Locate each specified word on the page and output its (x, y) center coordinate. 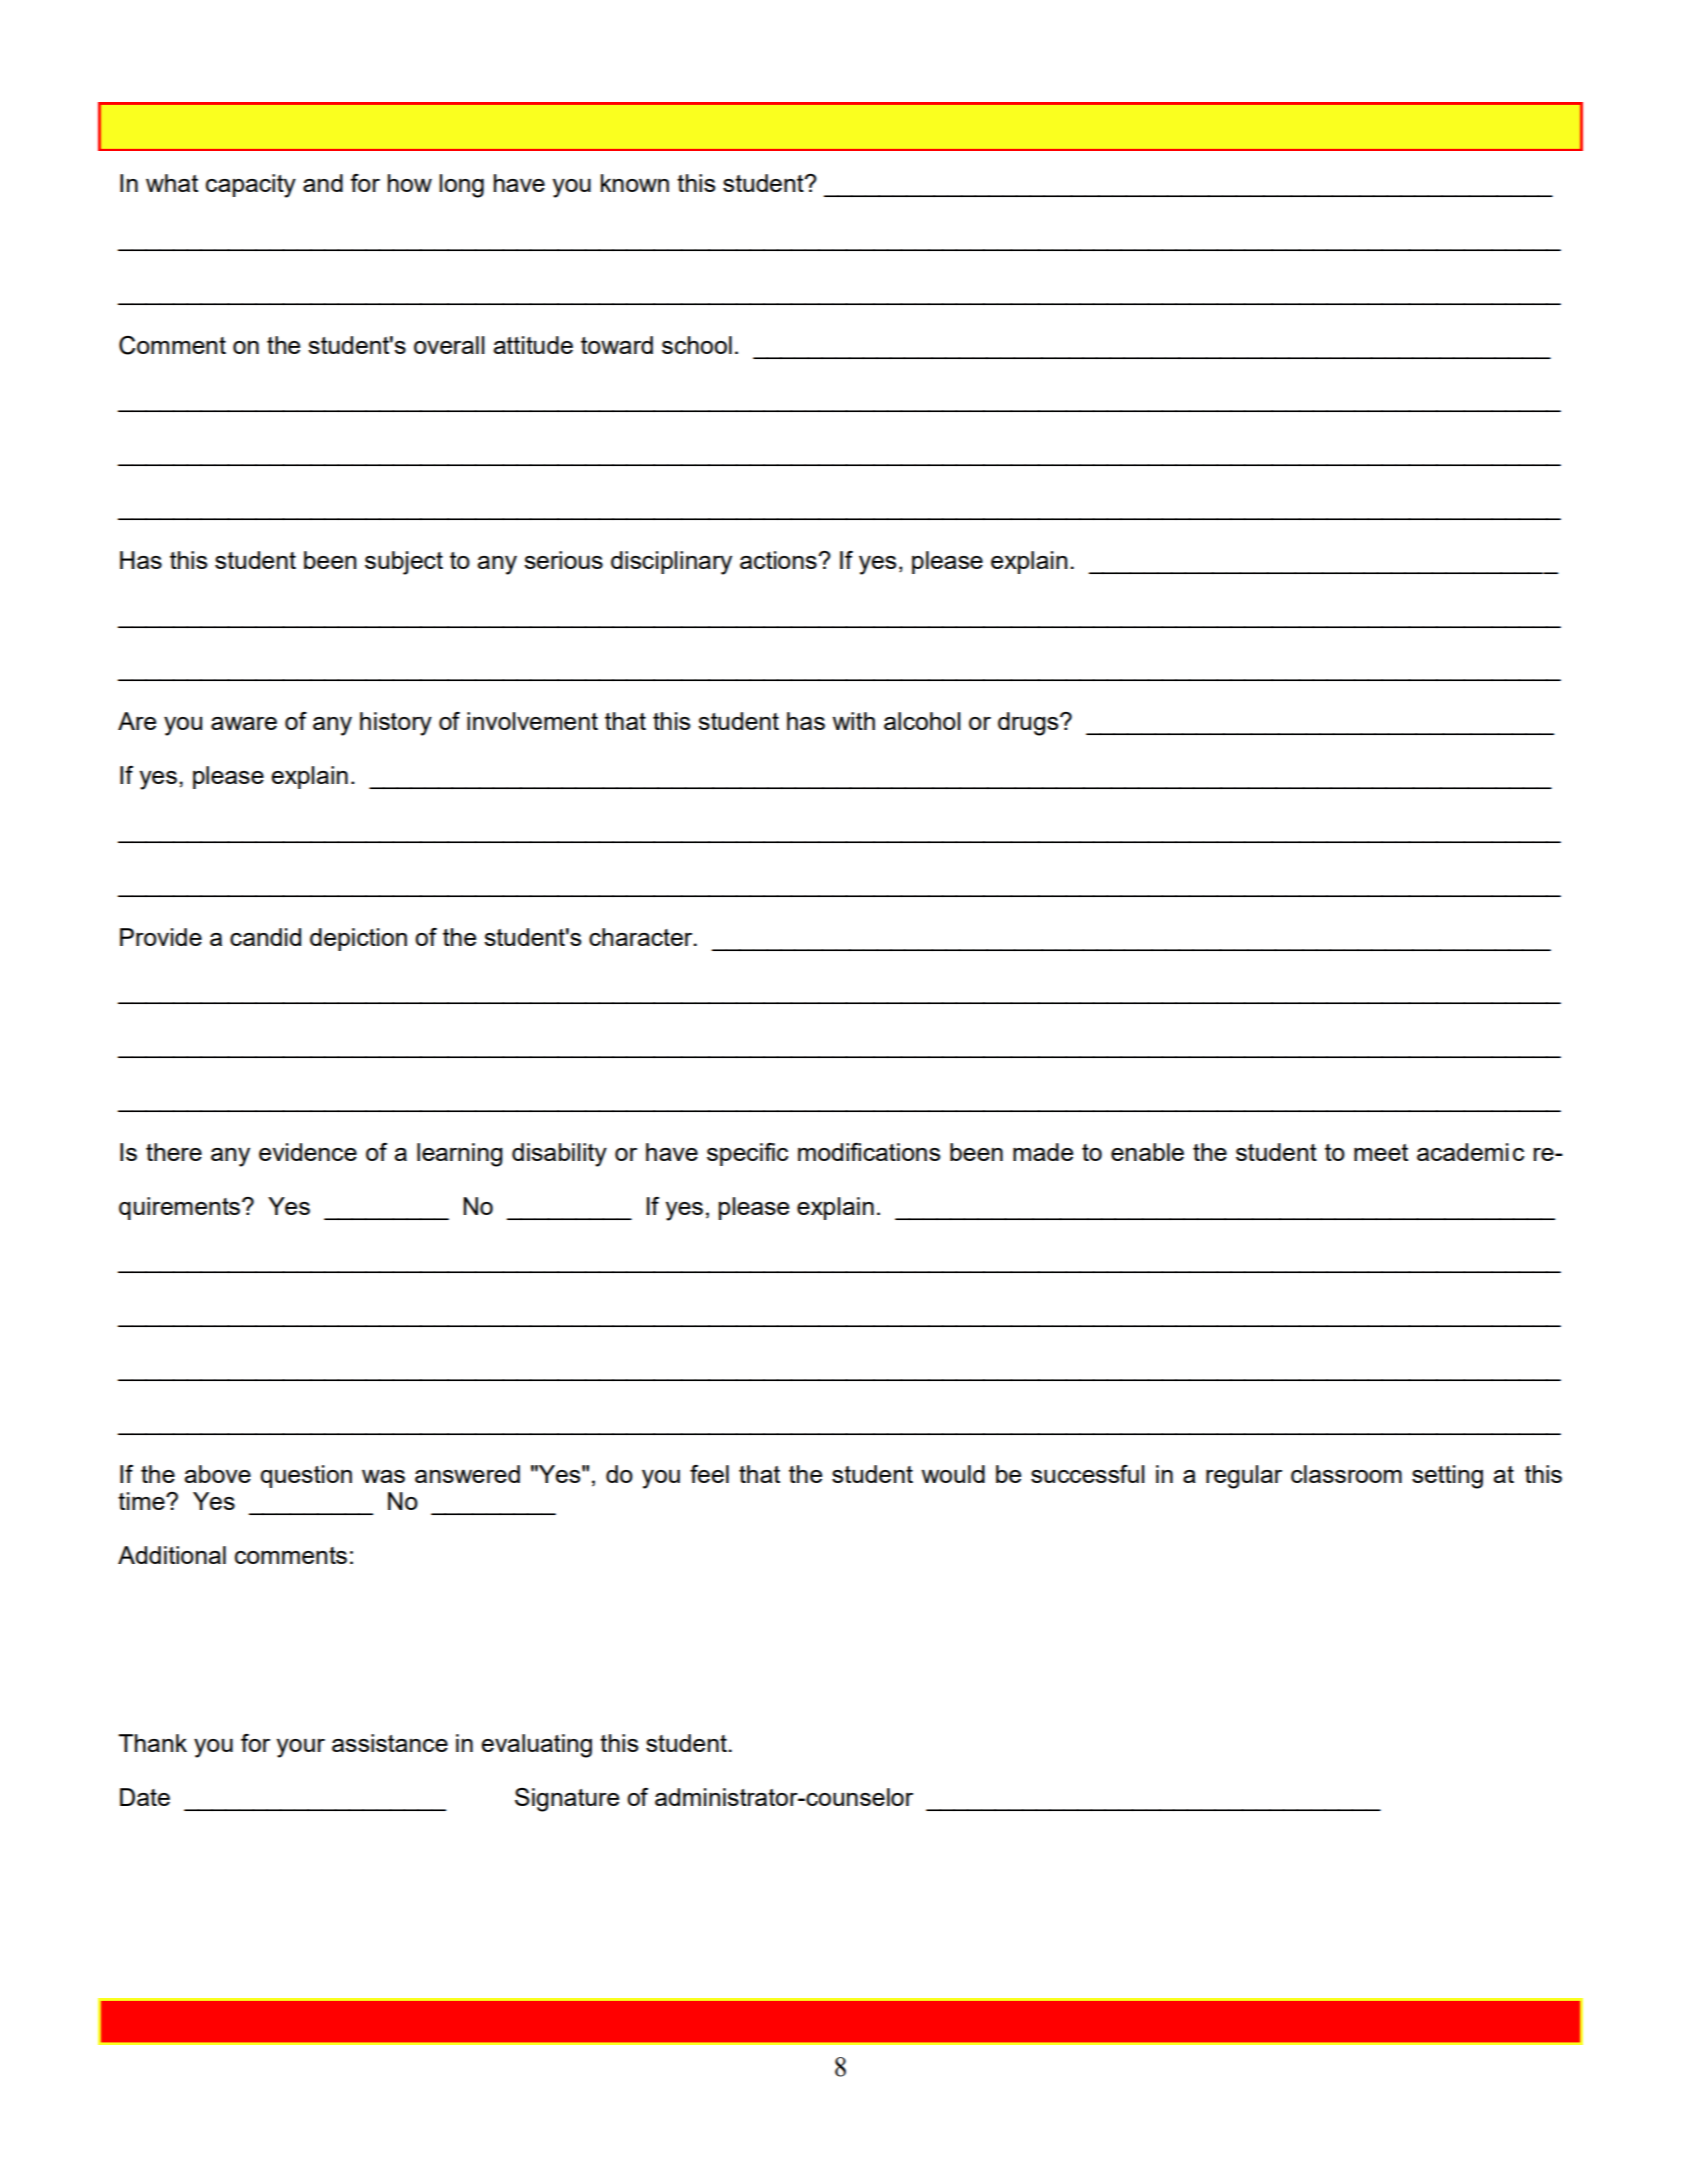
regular (1244, 1477)
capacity (251, 186)
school (697, 345)
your (301, 1748)
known (635, 183)
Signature (567, 1800)
